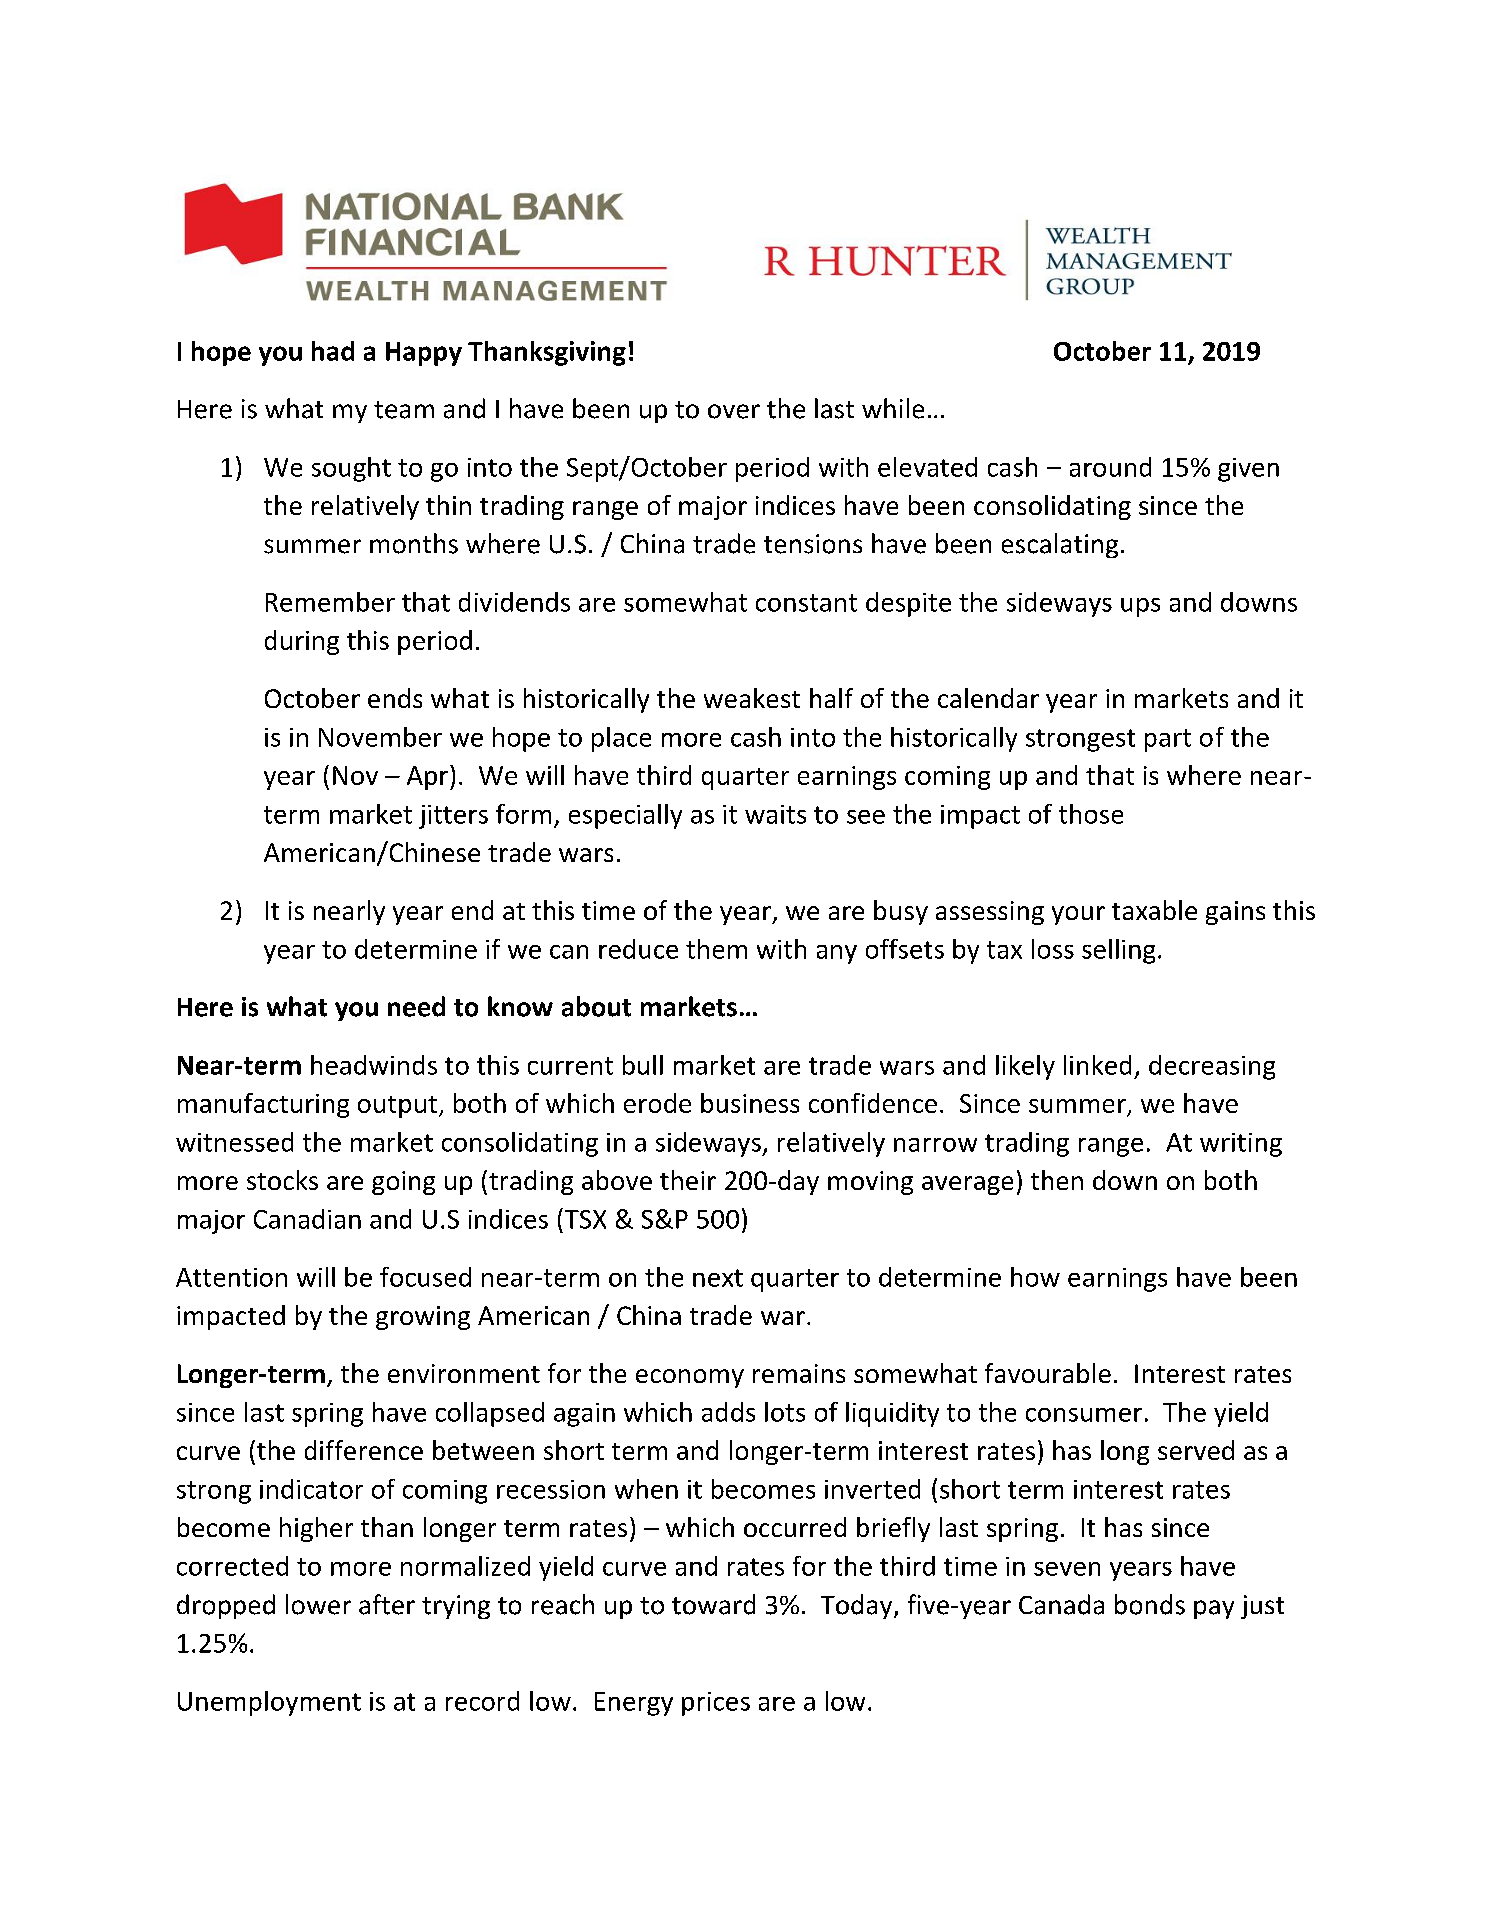  What do you see at coordinates (318, 1604) in the image?
I see `lower` at bounding box center [318, 1604].
